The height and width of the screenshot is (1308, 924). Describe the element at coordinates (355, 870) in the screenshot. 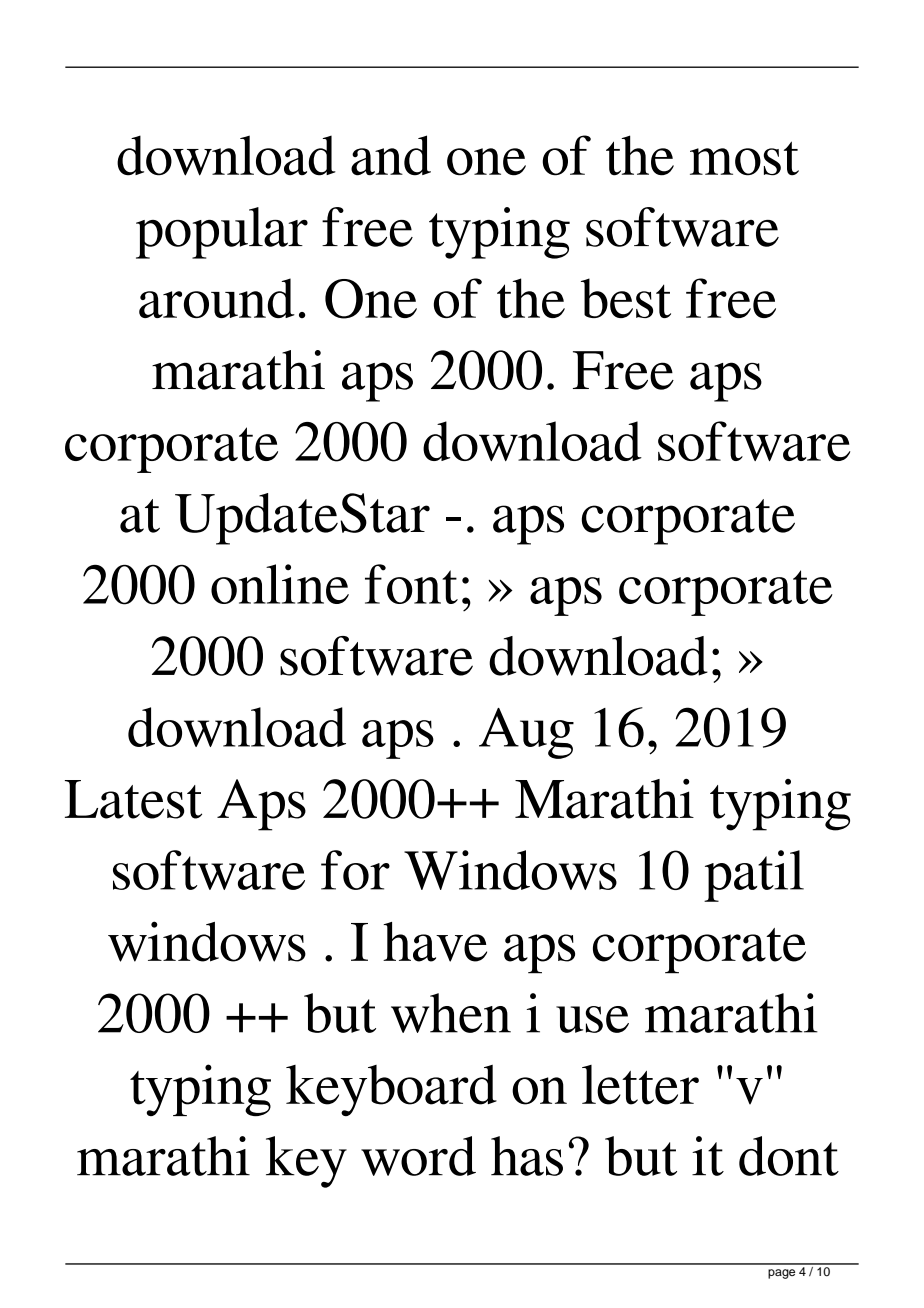

I see `for` at that location.
